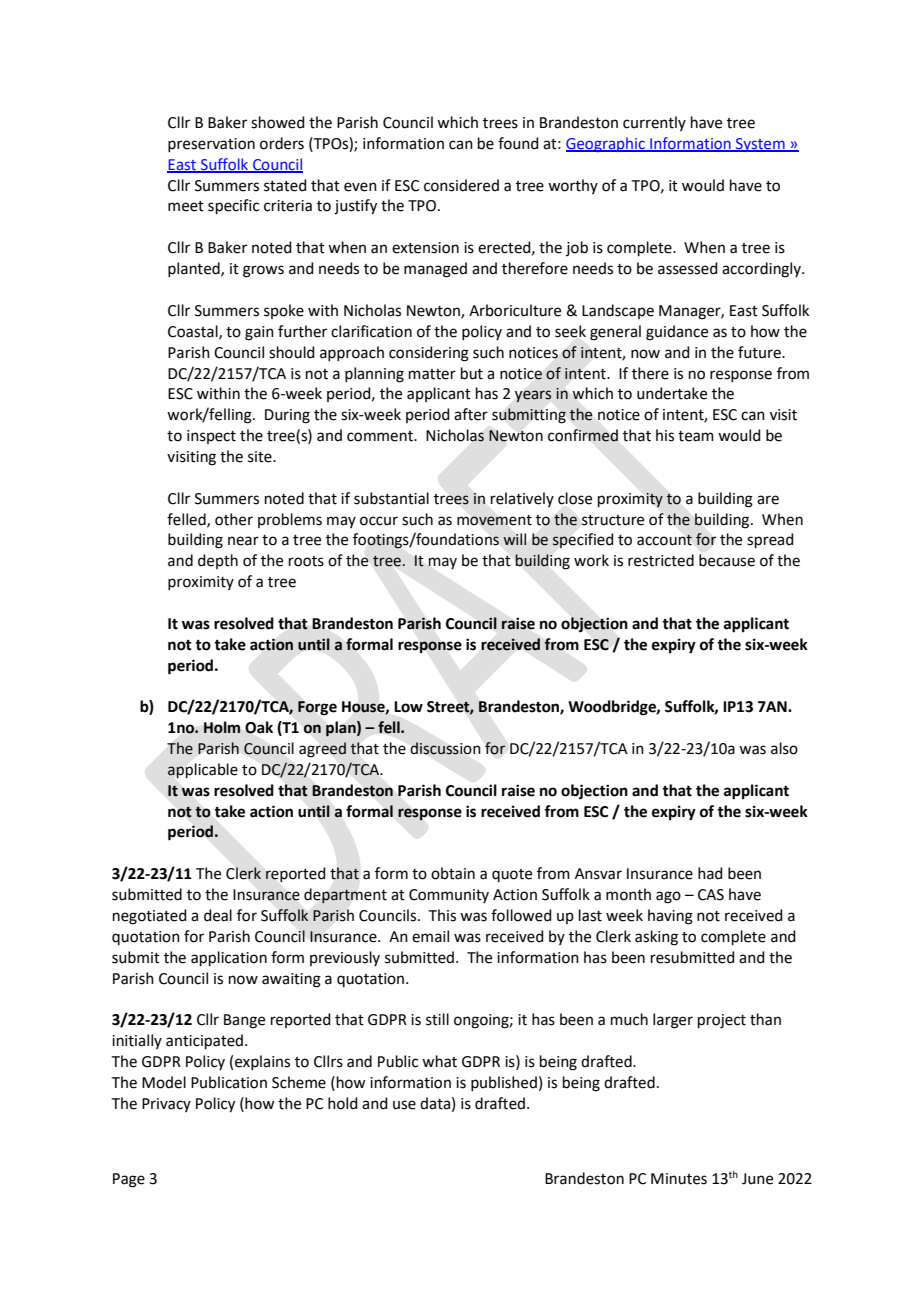 Image resolution: width=924 pixels, height=1308 pixels. I want to click on had, so click(710, 873).
